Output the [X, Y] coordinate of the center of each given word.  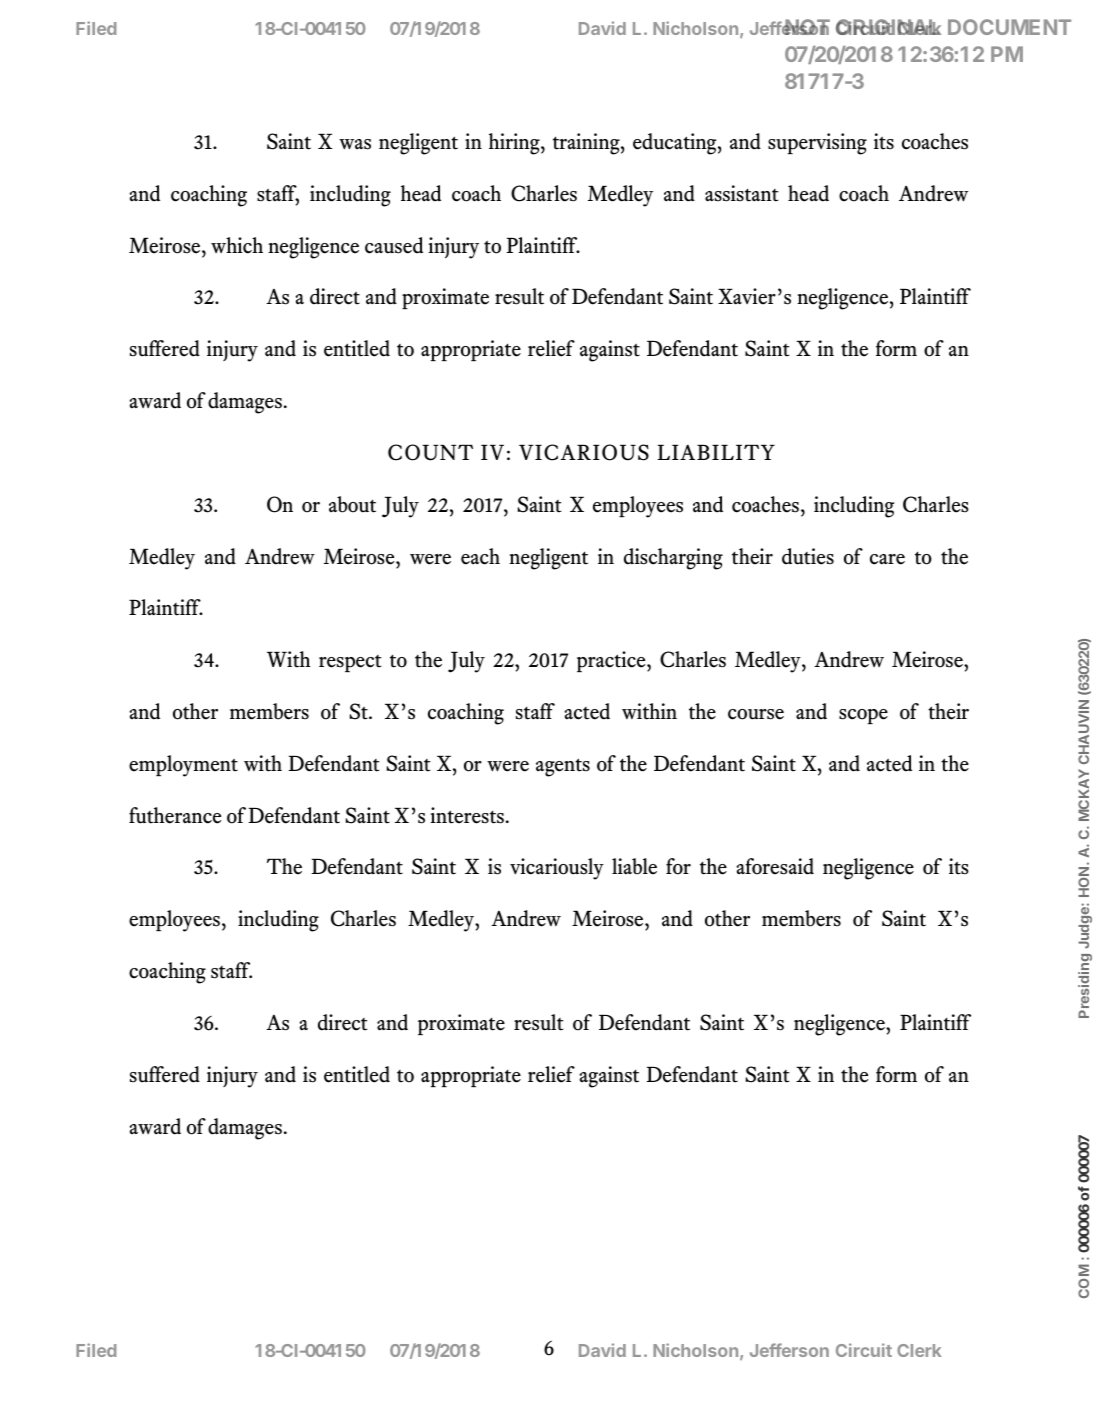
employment [183, 766]
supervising [817, 144]
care [887, 559]
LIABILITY [716, 452]
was [355, 144]
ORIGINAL [889, 27]
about [352, 504]
